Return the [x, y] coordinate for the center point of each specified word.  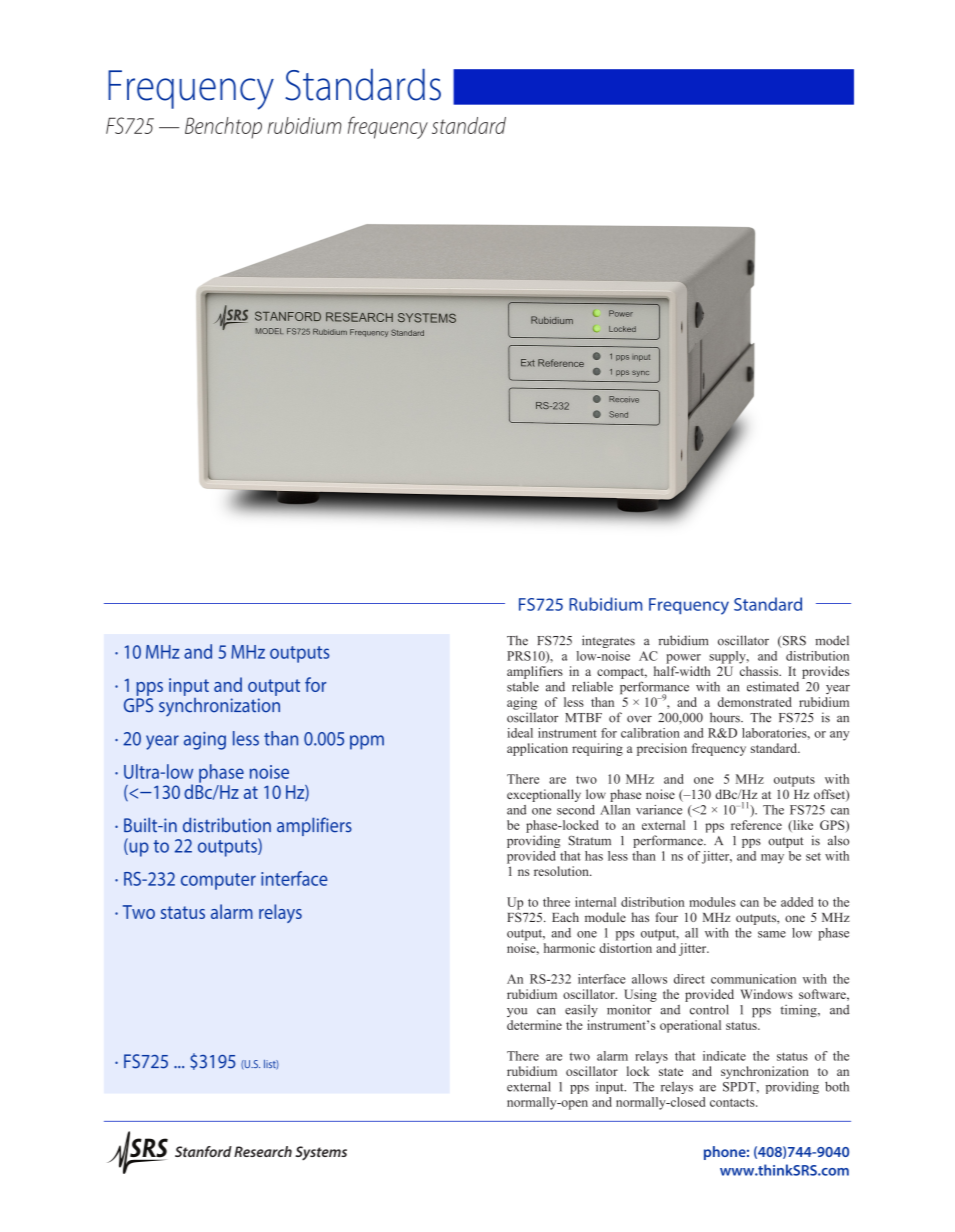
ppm [367, 742]
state [671, 1072]
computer [218, 881]
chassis [760, 671]
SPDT [740, 1087]
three [556, 902]
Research [263, 1151]
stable [523, 687]
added [797, 902]
